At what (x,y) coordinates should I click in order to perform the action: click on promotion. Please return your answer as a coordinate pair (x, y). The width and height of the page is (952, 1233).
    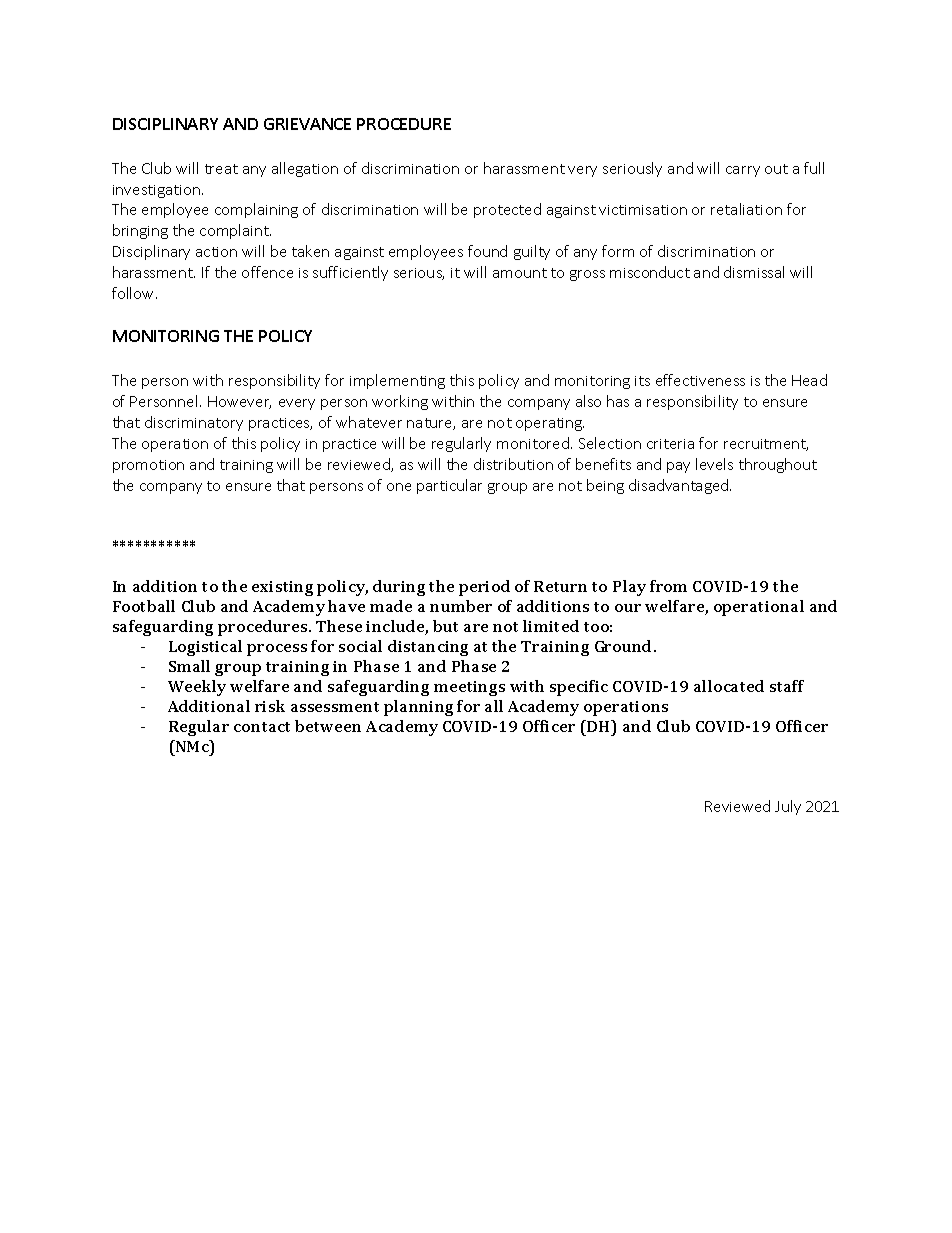
    Looking at the image, I should click on (148, 466).
